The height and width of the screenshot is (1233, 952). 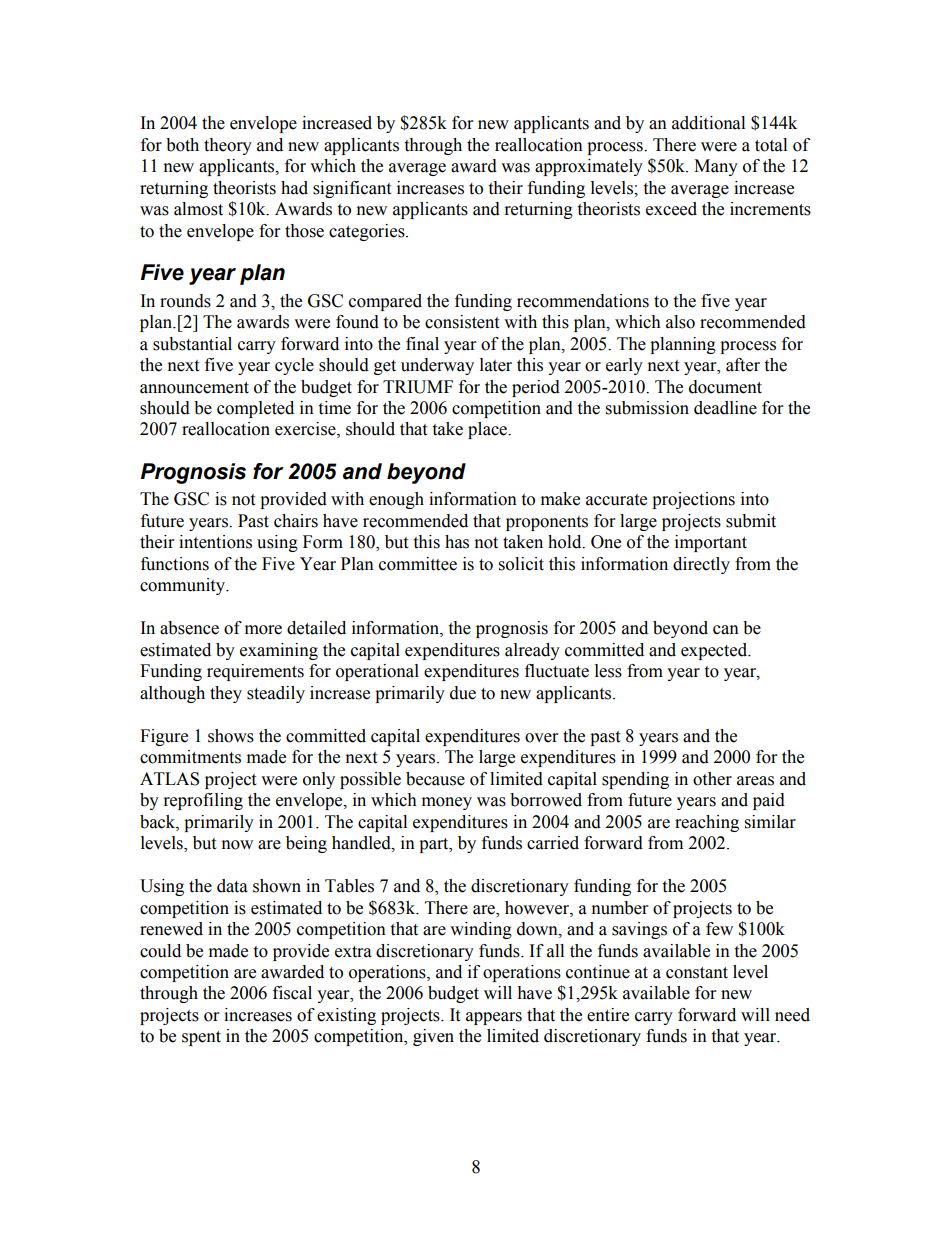 I want to click on now, so click(x=237, y=845).
